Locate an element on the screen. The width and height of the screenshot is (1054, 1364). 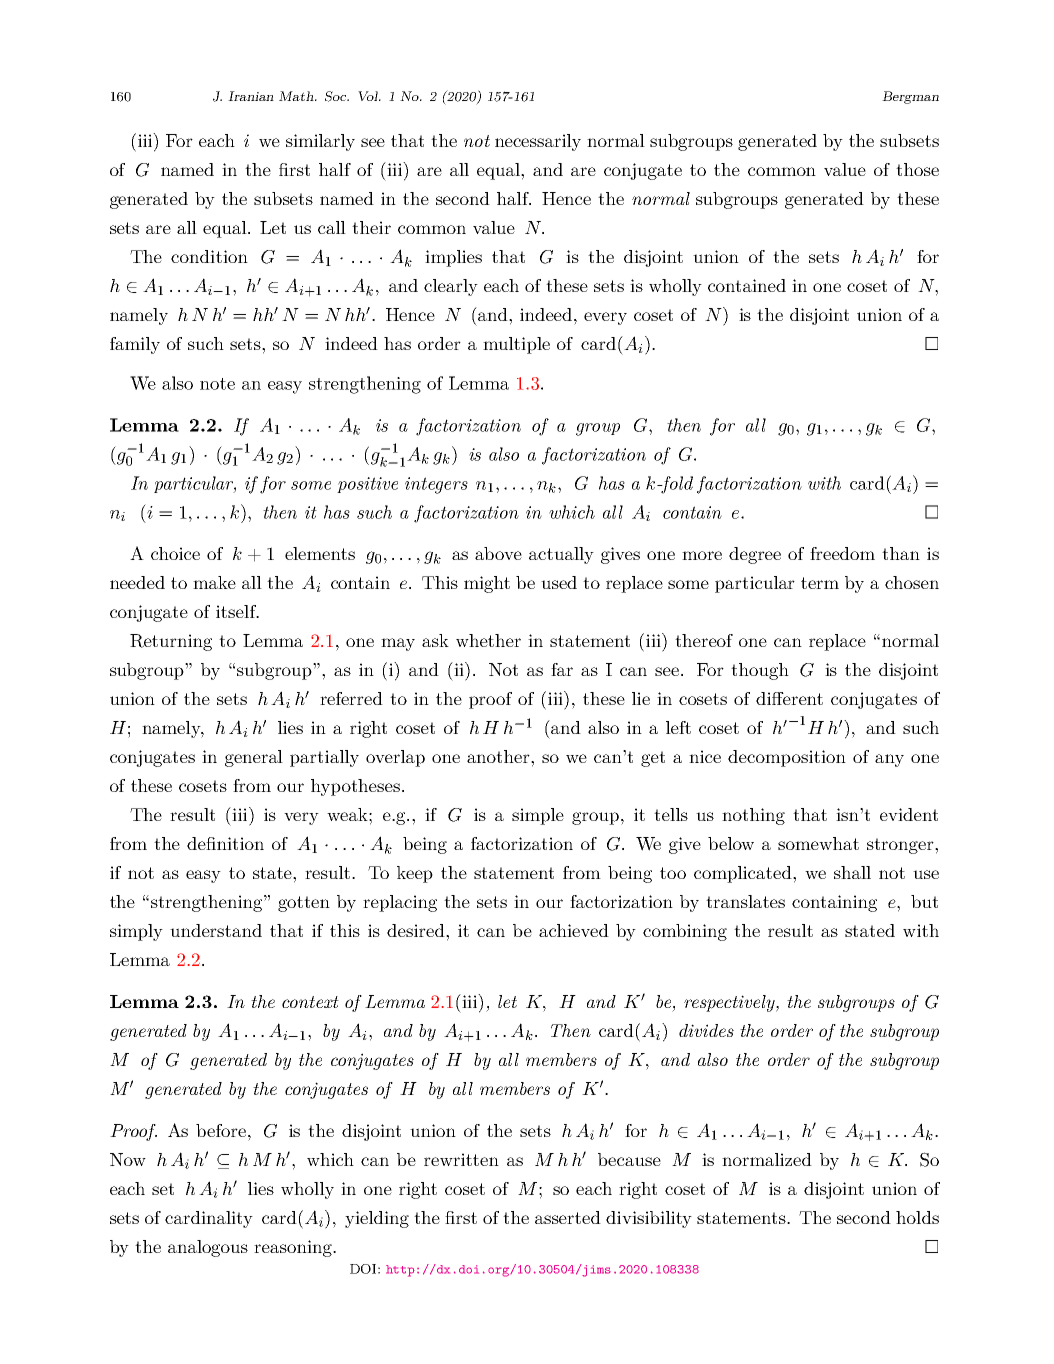
multiple is located at coordinates (516, 345).
